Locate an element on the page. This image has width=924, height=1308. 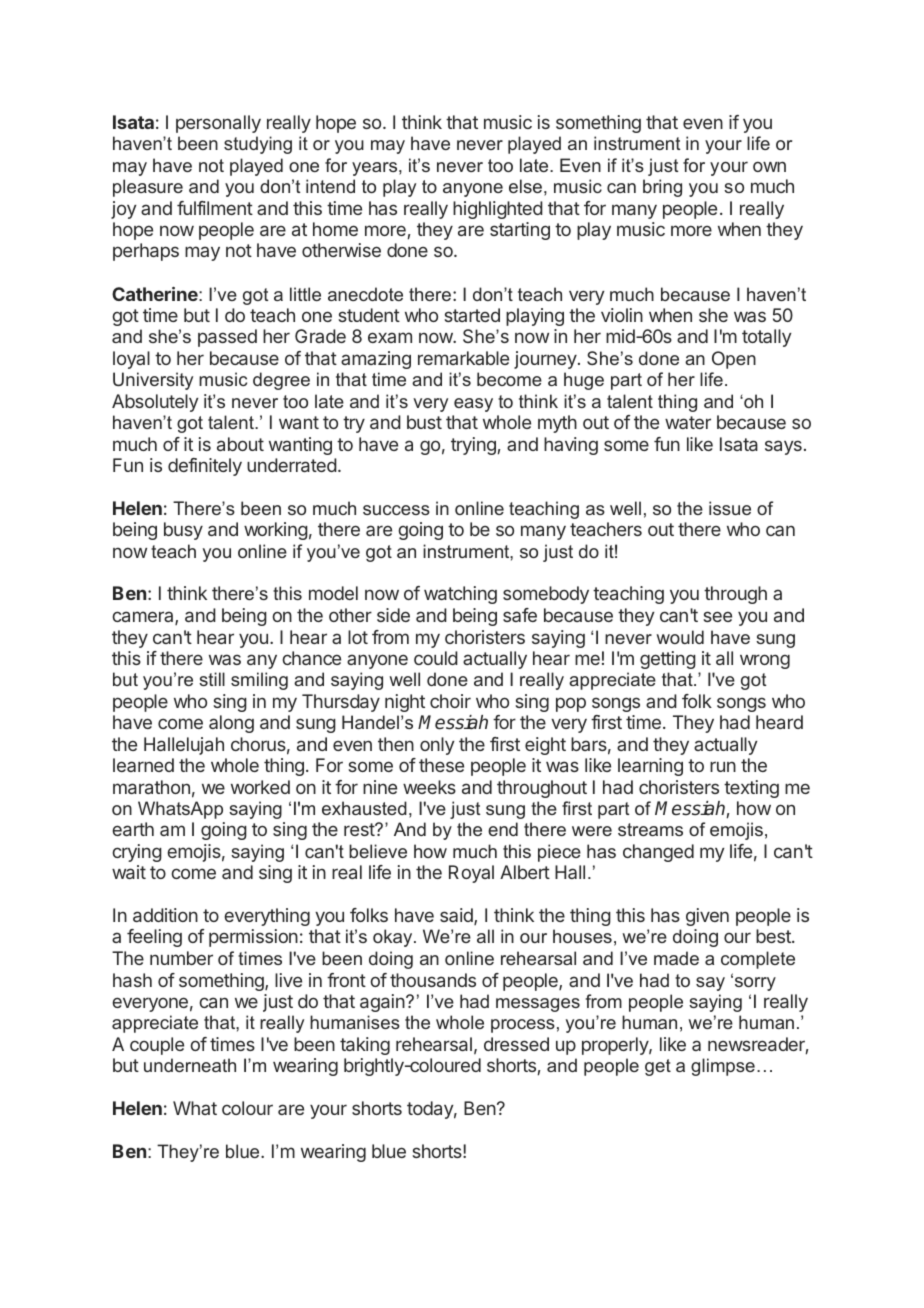
underneath is located at coordinates (190, 1065).
